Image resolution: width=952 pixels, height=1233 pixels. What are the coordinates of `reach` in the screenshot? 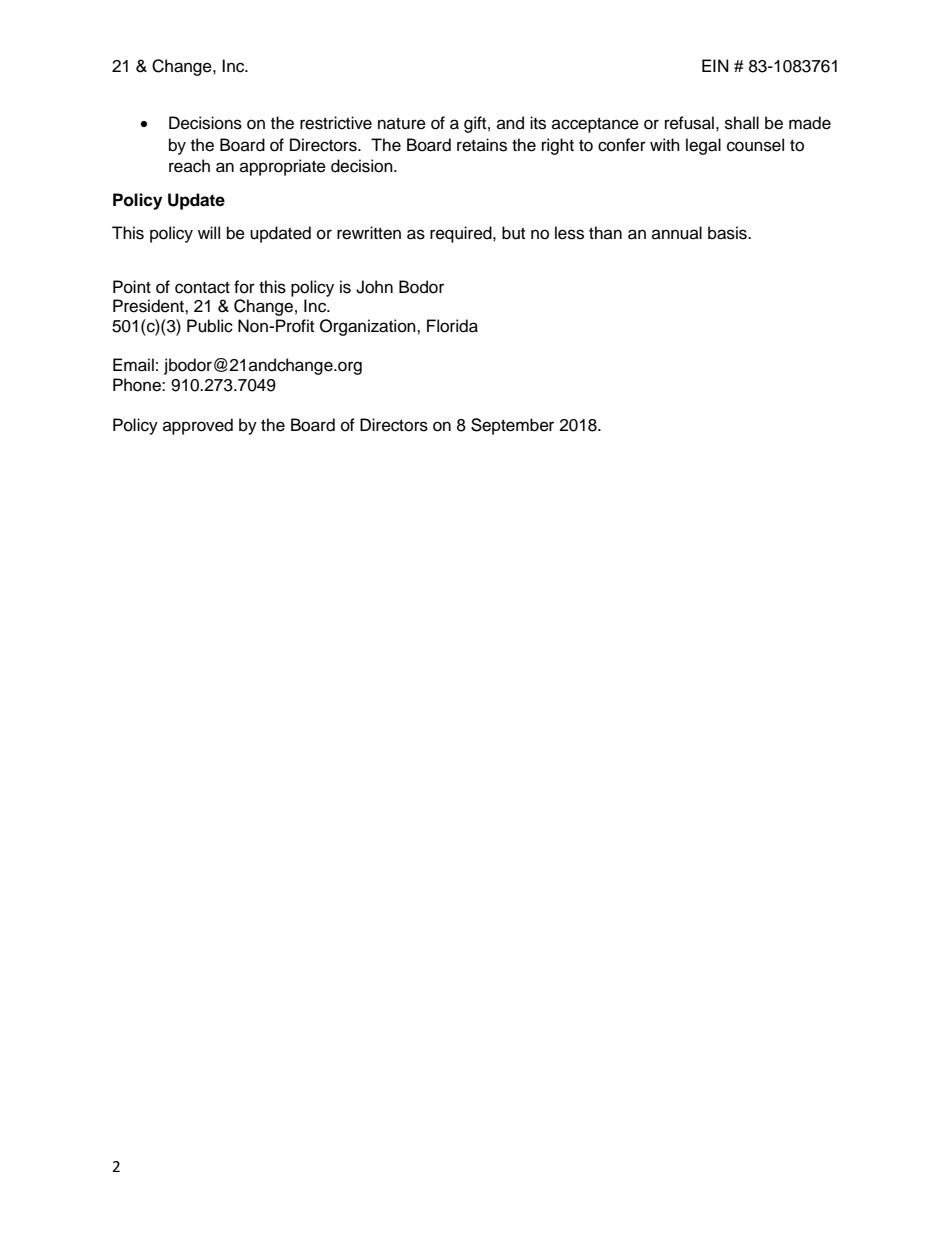 It's located at (189, 166).
